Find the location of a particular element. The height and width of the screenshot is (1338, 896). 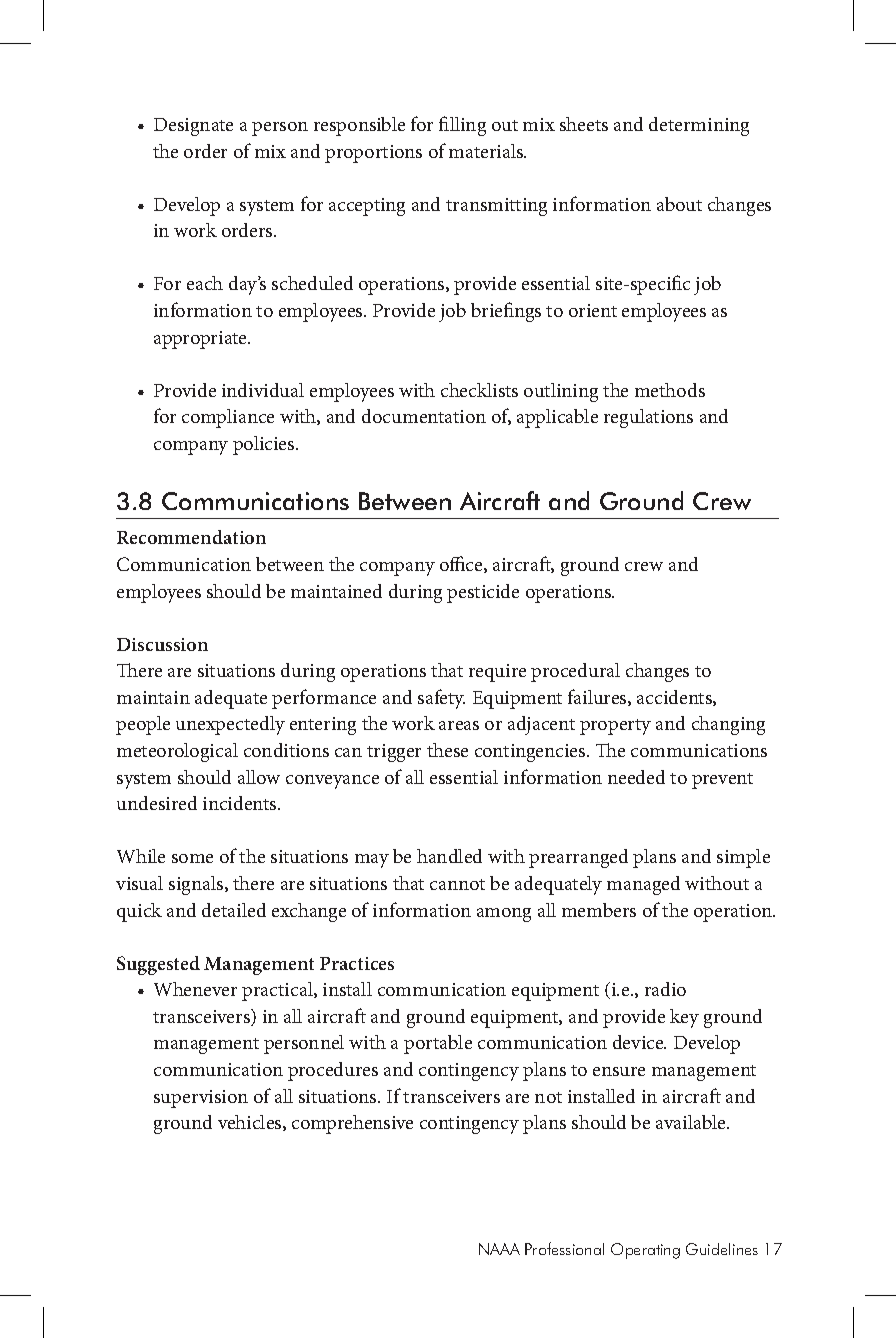

Designate is located at coordinates (193, 127).
